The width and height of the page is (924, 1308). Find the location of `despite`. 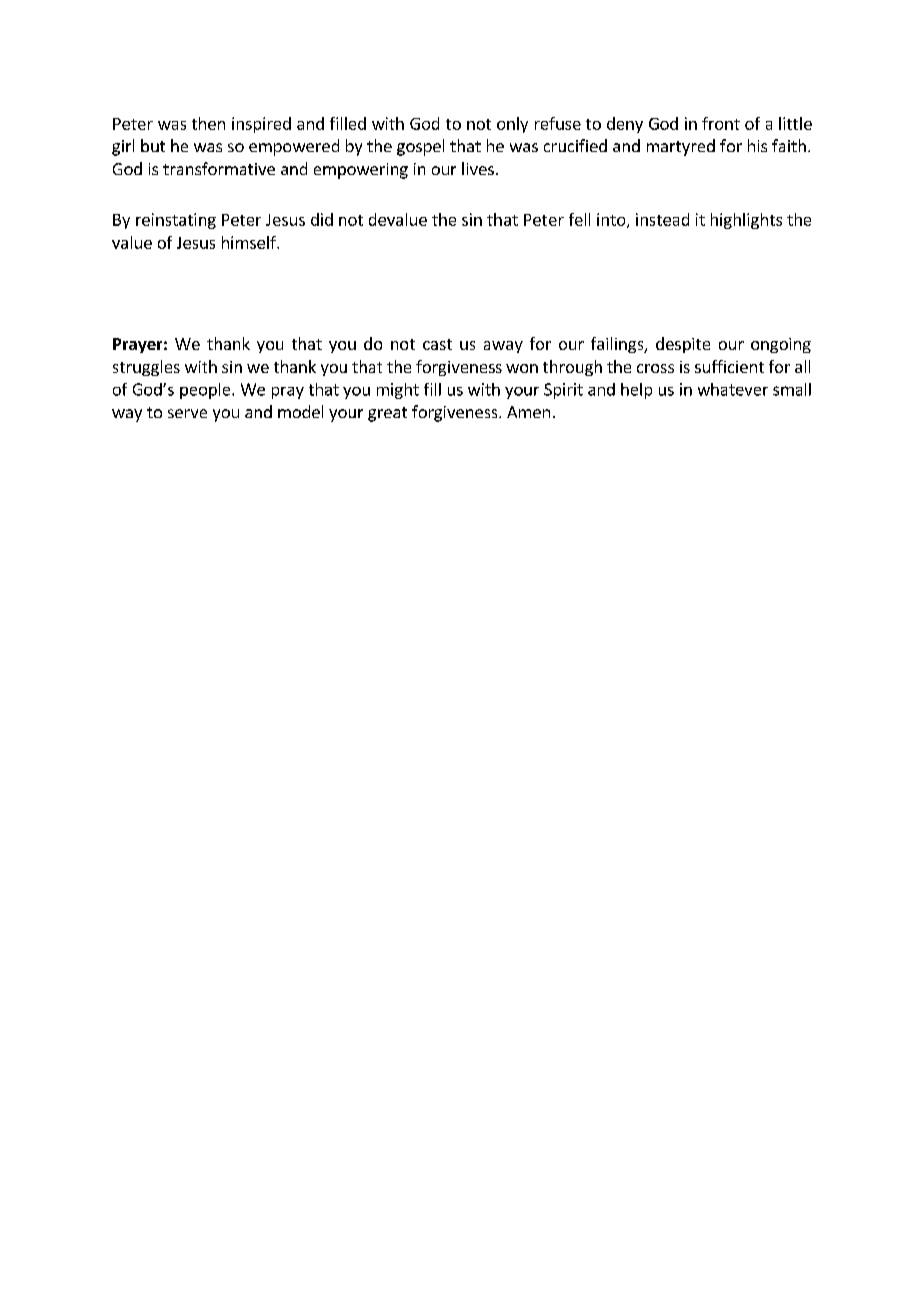

despite is located at coordinates (683, 345).
